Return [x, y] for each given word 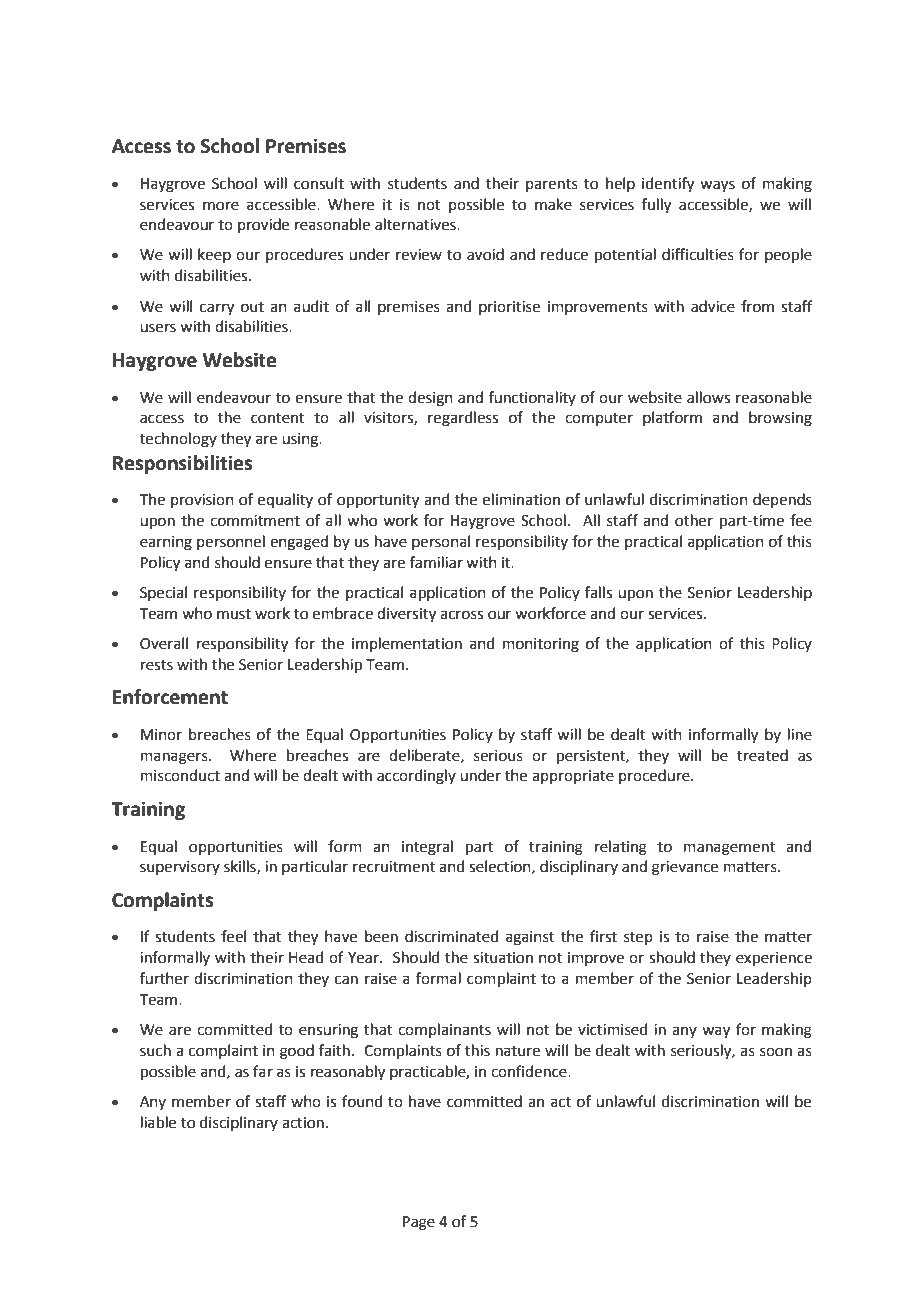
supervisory [180, 868]
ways [717, 186]
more [221, 206]
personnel [231, 542]
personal [441, 542]
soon [776, 1052]
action [303, 1123]
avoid [485, 254]
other [694, 520]
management [729, 849]
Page [419, 1223]
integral [427, 848]
